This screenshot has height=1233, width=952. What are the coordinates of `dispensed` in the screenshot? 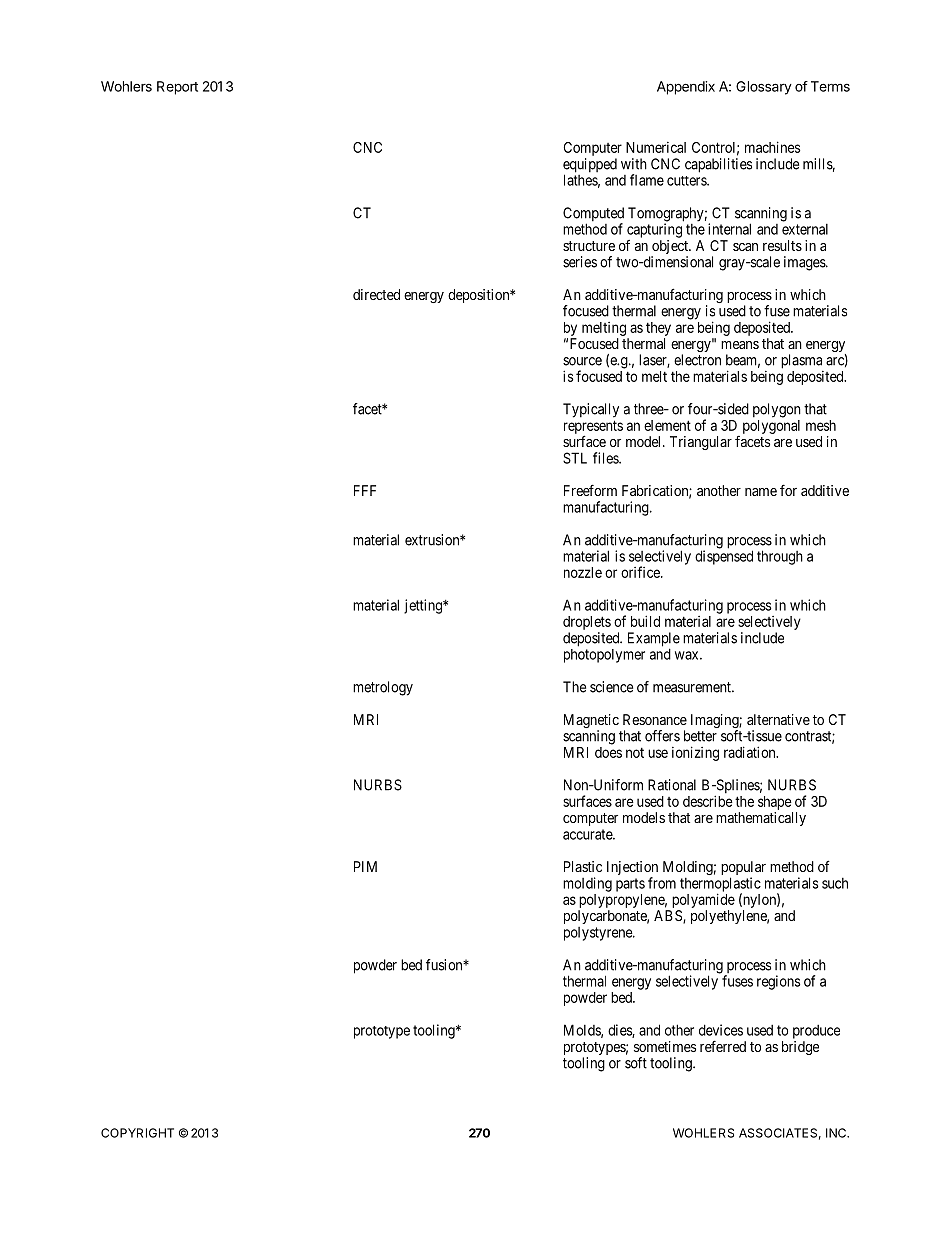 It's located at (724, 557).
